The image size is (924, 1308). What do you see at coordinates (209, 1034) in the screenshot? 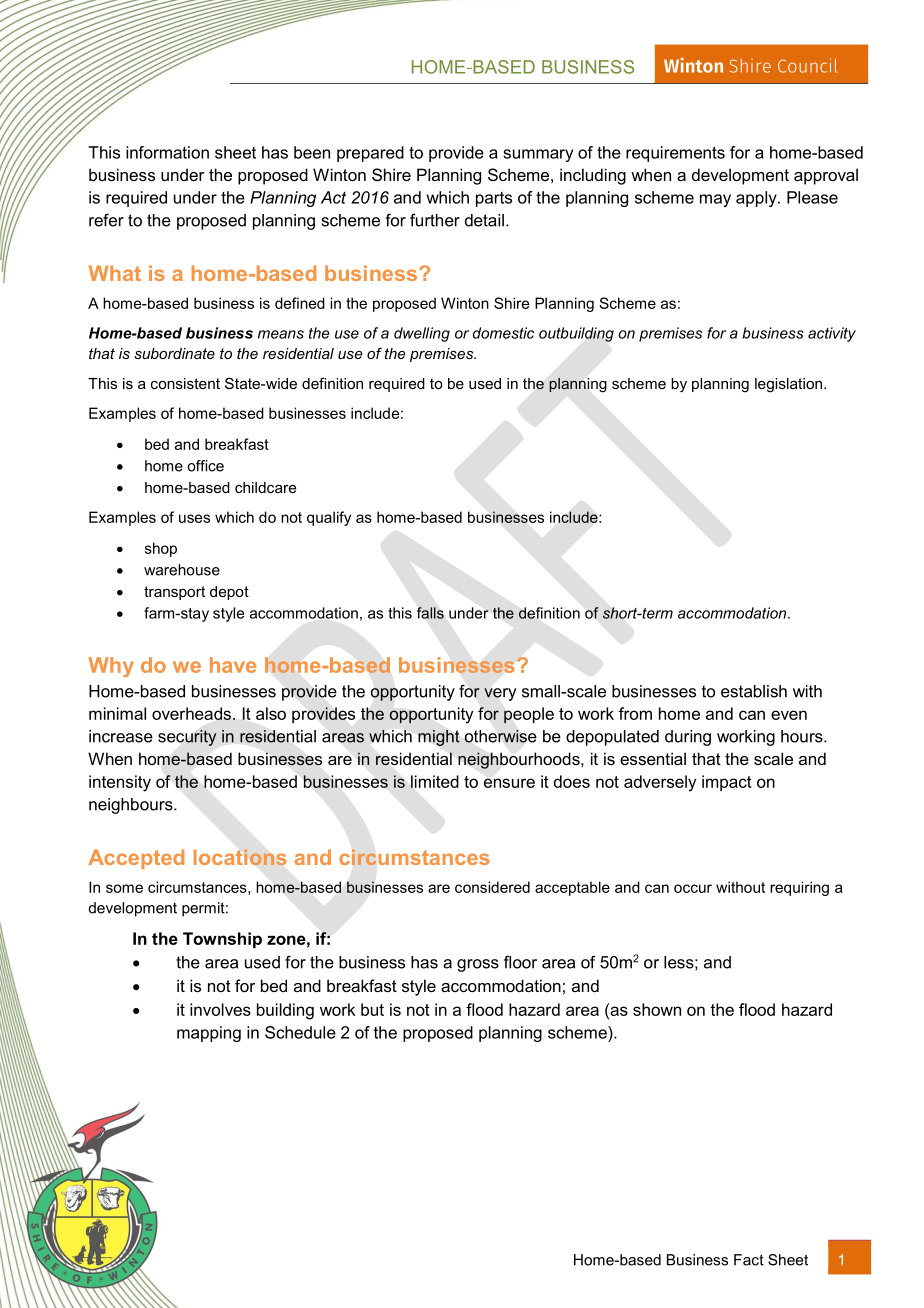
I see `mapping` at bounding box center [209, 1034].
